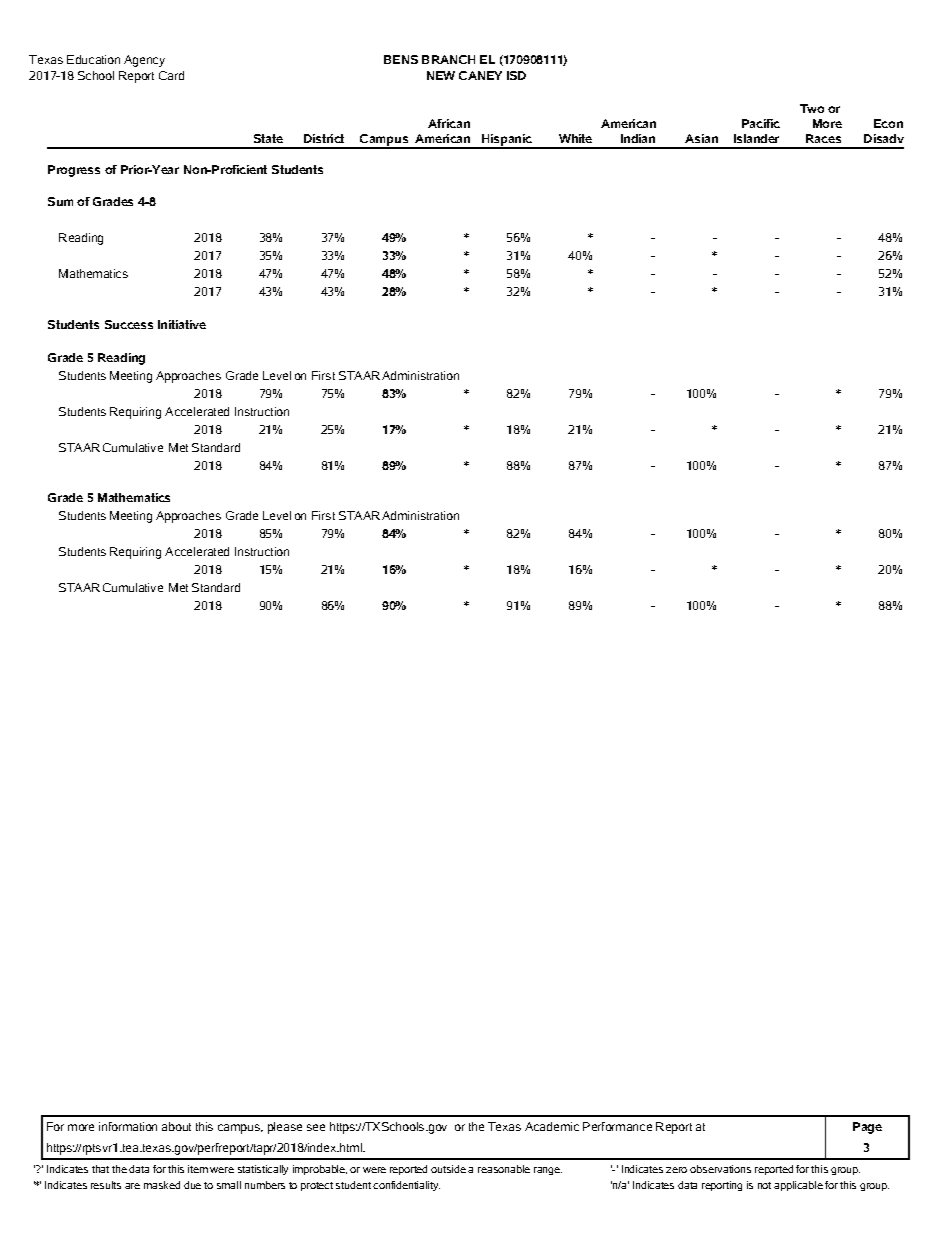 The image size is (952, 1233). What do you see at coordinates (552, 1126) in the page?
I see `Academic` at bounding box center [552, 1126].
